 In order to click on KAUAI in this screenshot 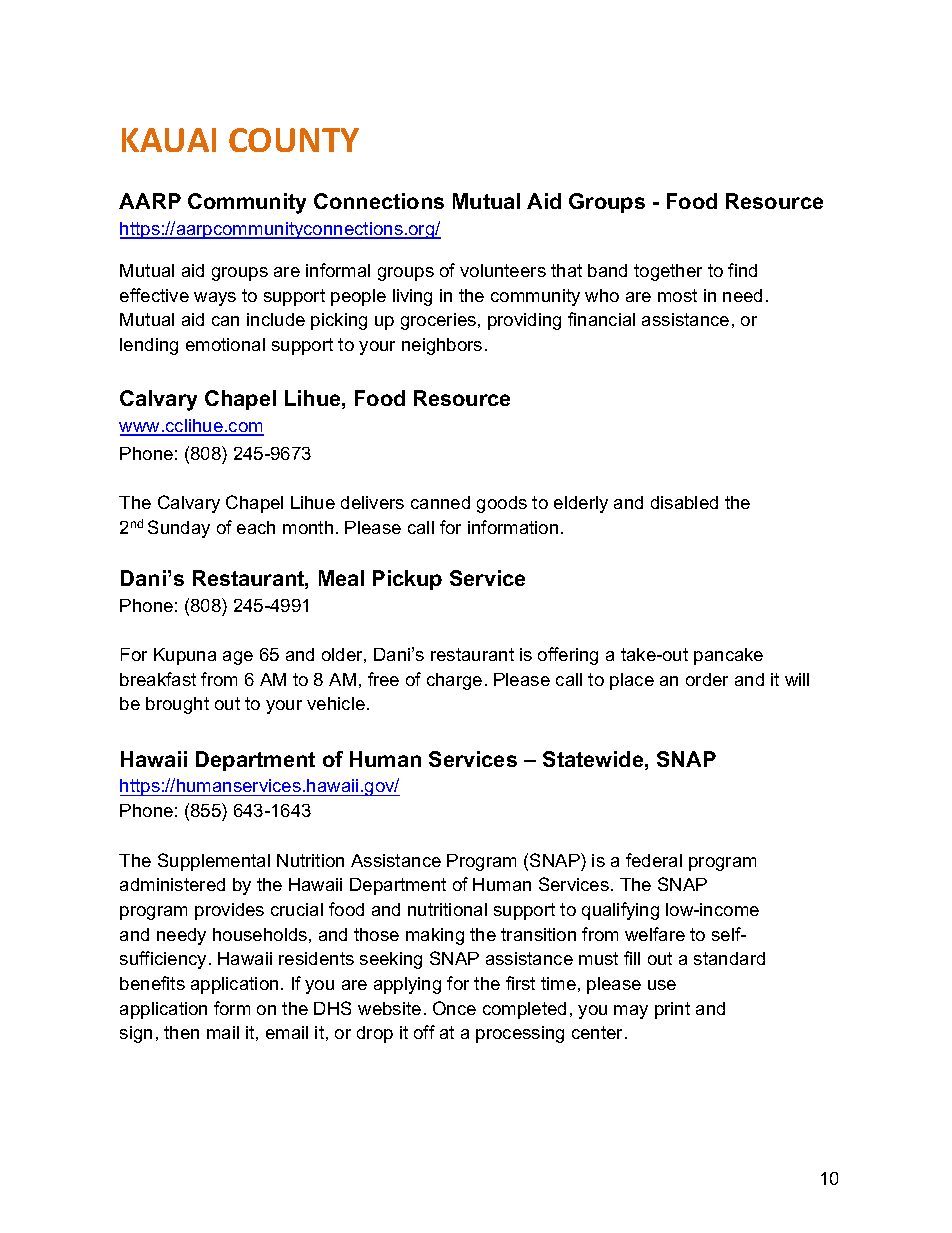, I will do `click(169, 140)`.
